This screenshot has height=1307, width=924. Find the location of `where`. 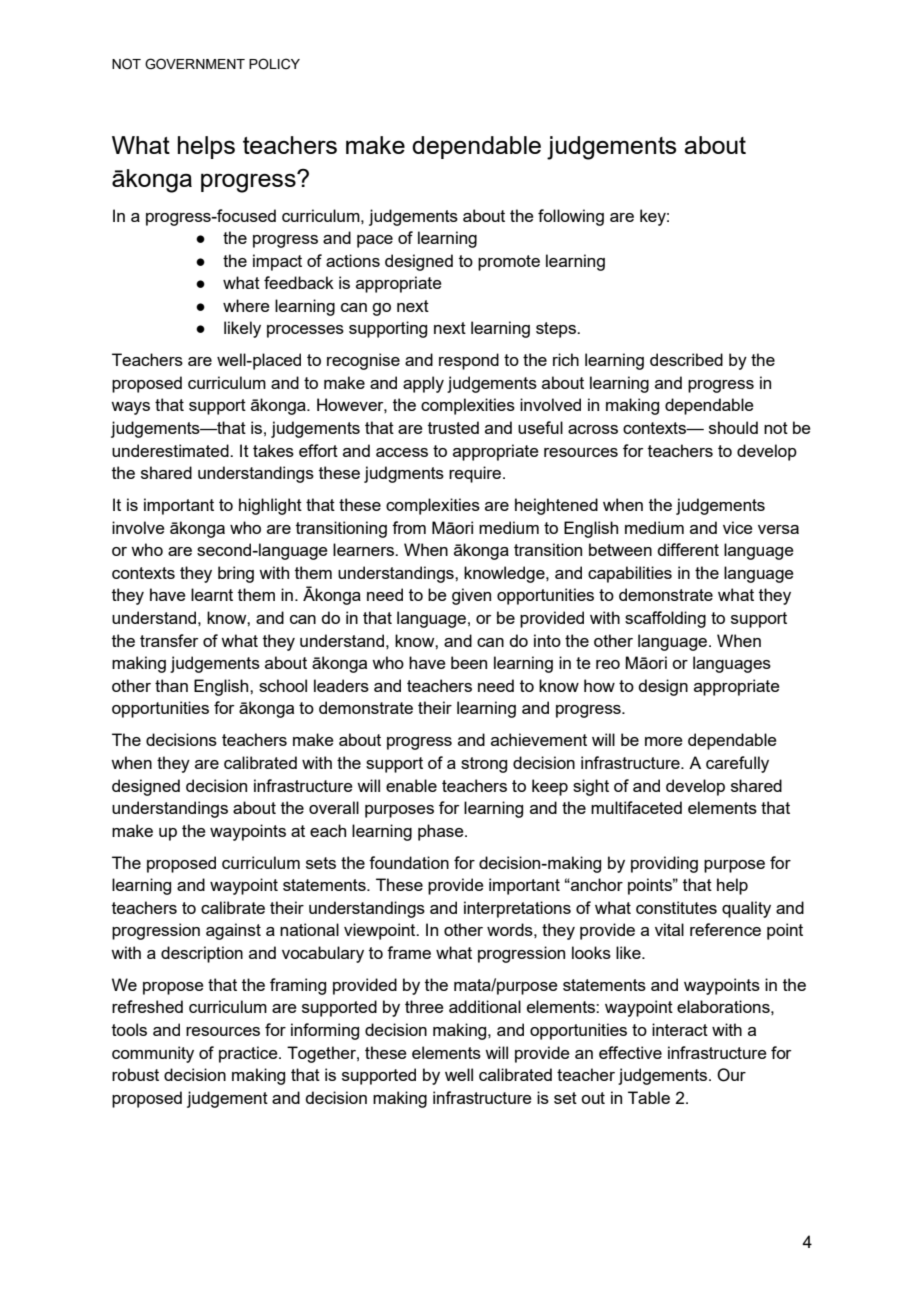

where is located at coordinates (246, 305).
